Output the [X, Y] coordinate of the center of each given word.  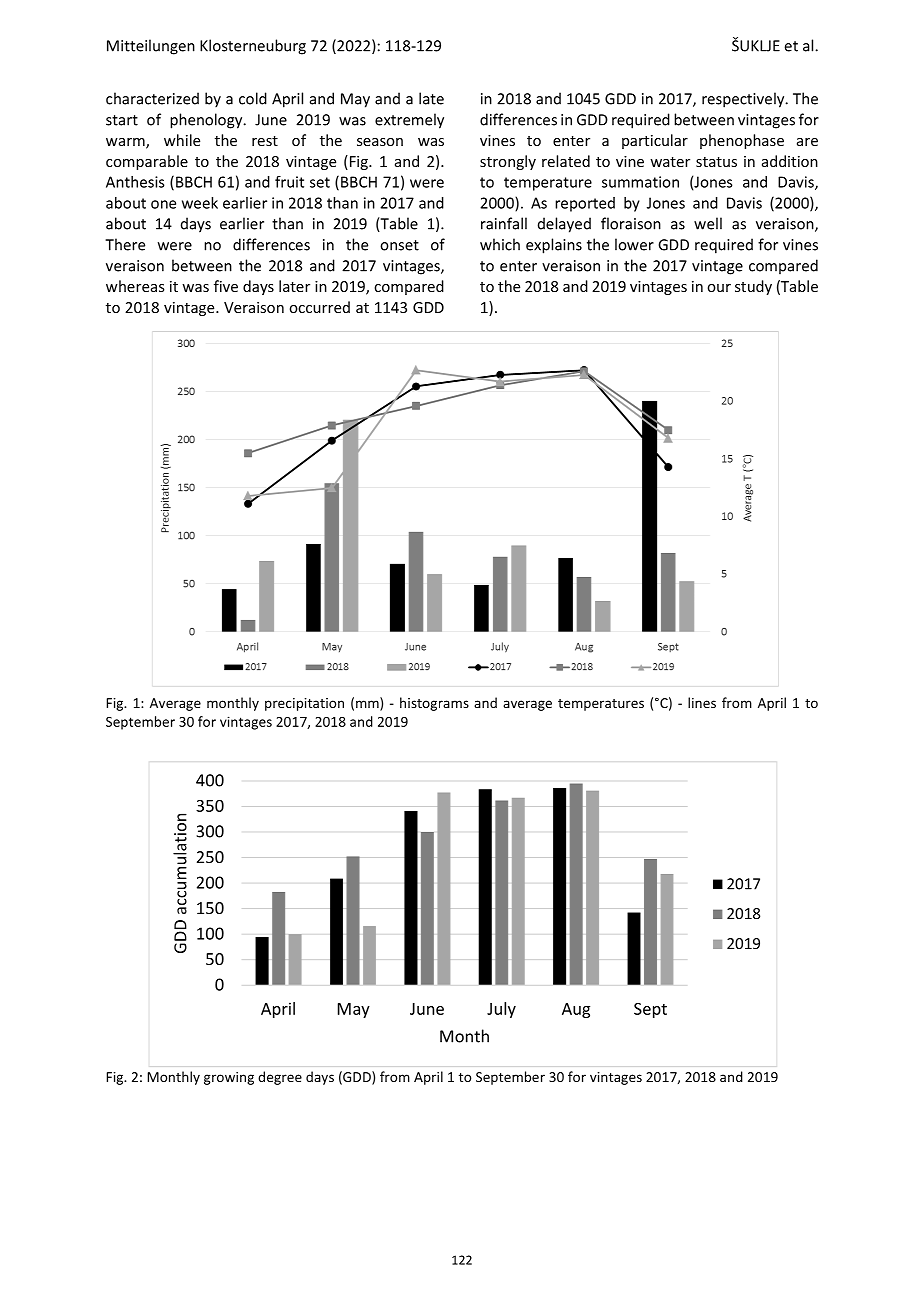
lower [634, 244]
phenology [207, 121]
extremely [409, 121]
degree [280, 1078]
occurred [319, 307]
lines [702, 702]
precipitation [304, 704]
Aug [576, 1010]
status [716, 162]
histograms [434, 704]
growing [229, 1078]
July [501, 1010]
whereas [135, 286]
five [226, 286]
